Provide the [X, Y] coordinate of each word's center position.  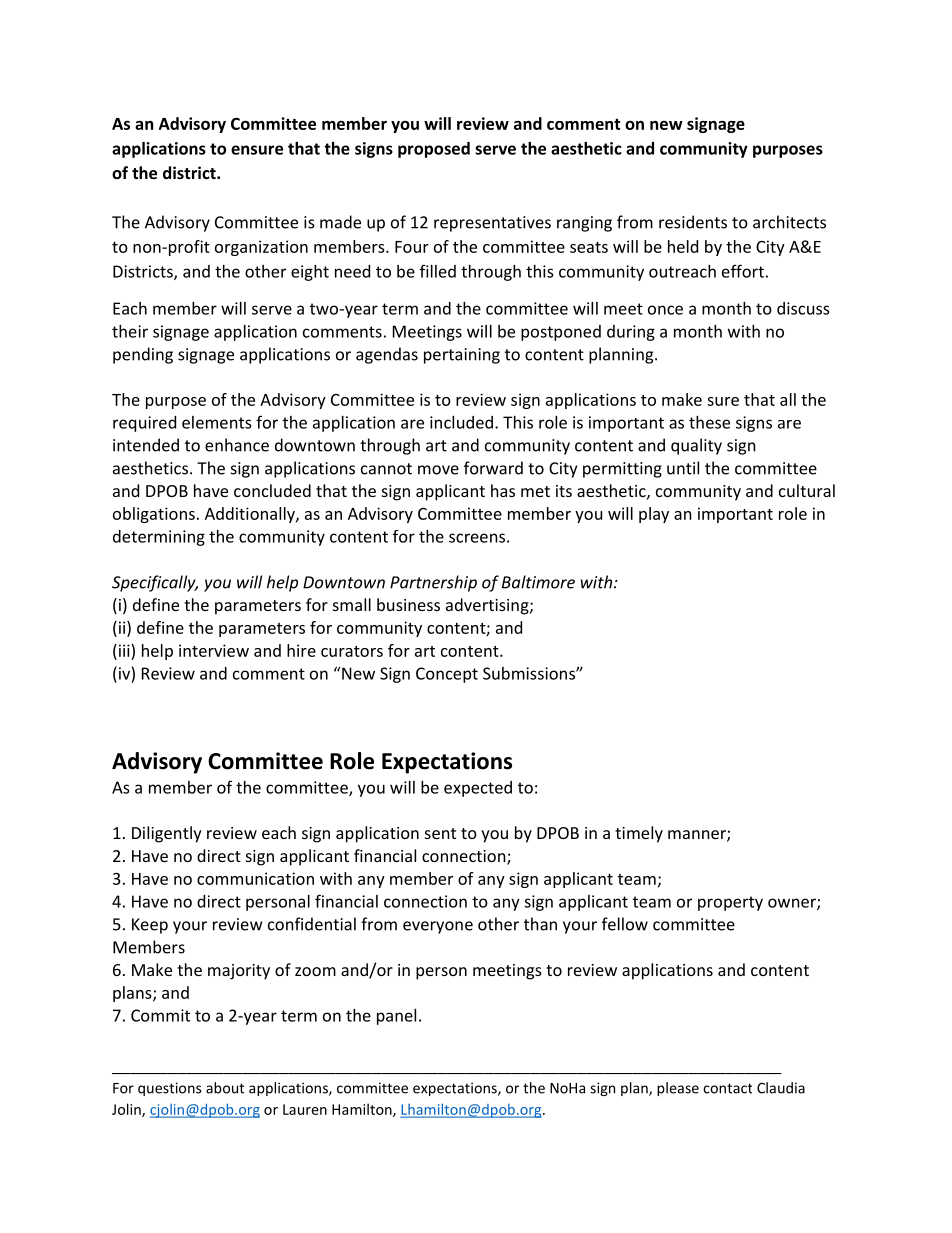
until [683, 468]
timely [639, 834]
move [438, 470]
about [225, 1088]
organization [261, 248]
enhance [237, 445]
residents [693, 222]
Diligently [167, 834]
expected [478, 789]
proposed [434, 150]
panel [396, 1017]
